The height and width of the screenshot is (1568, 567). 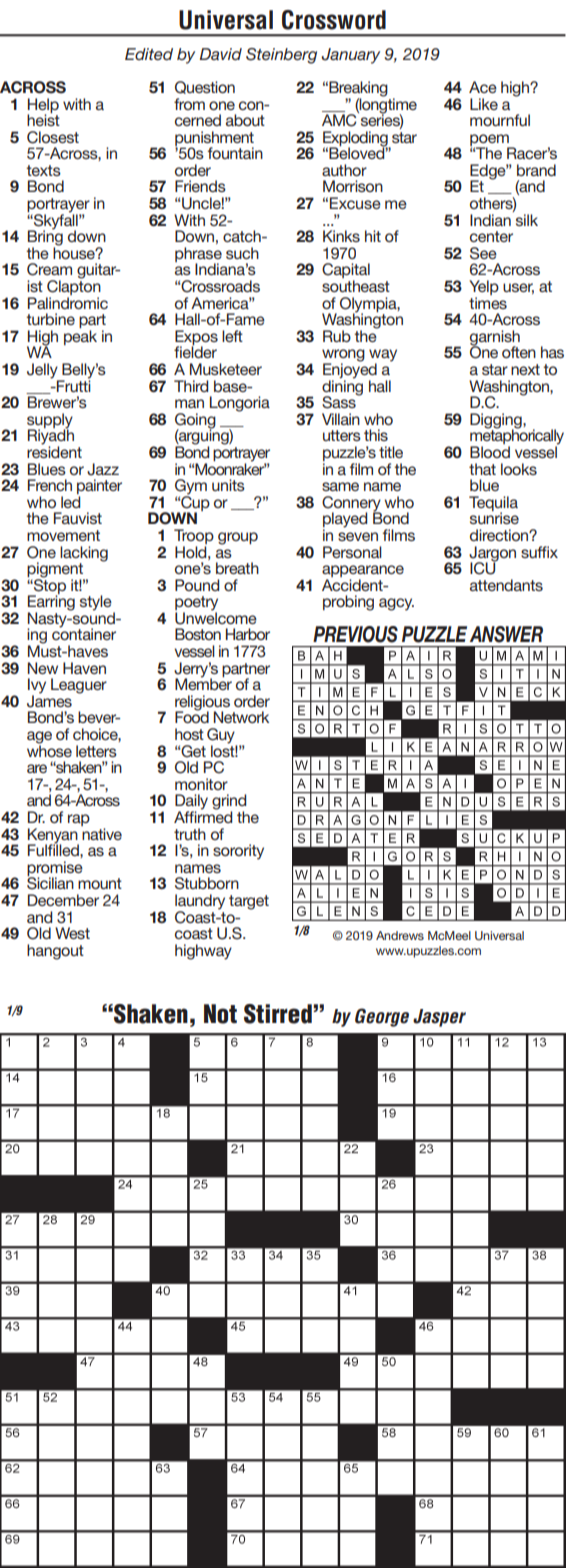 I want to click on Edited, so click(x=149, y=54).
